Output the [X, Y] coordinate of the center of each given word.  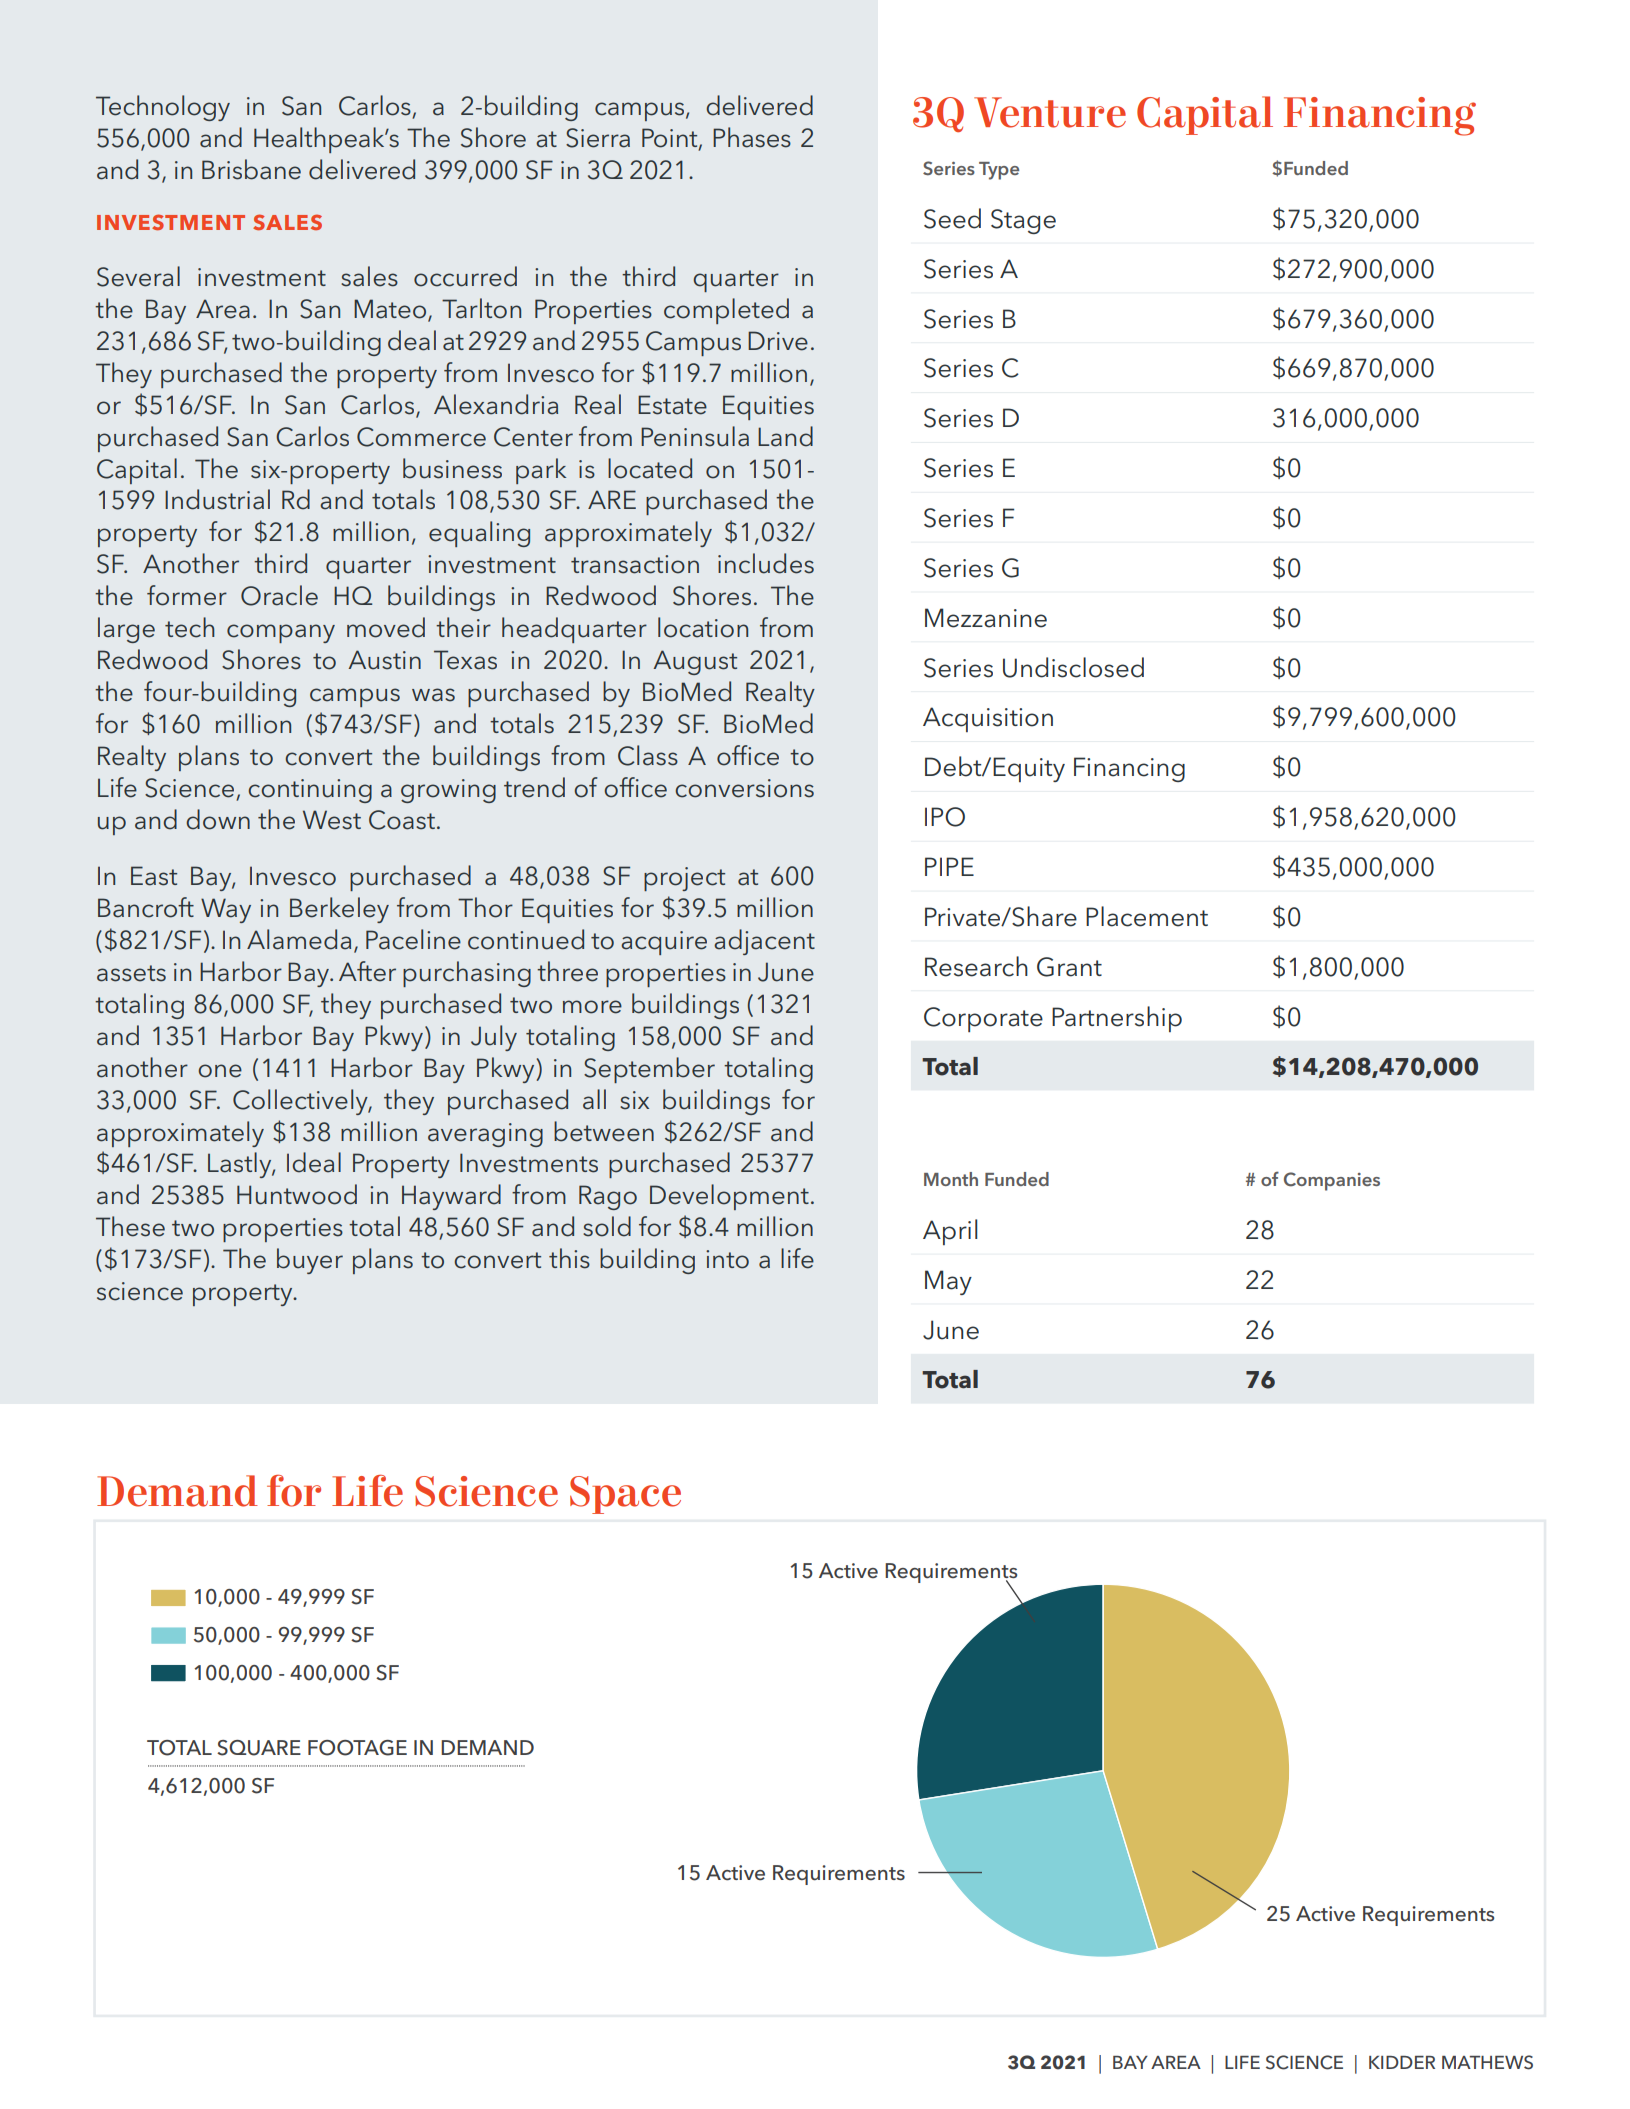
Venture [1050, 112]
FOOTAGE [357, 1748]
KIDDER [1402, 2062]
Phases [752, 137]
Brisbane [251, 169]
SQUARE [259, 1748]
